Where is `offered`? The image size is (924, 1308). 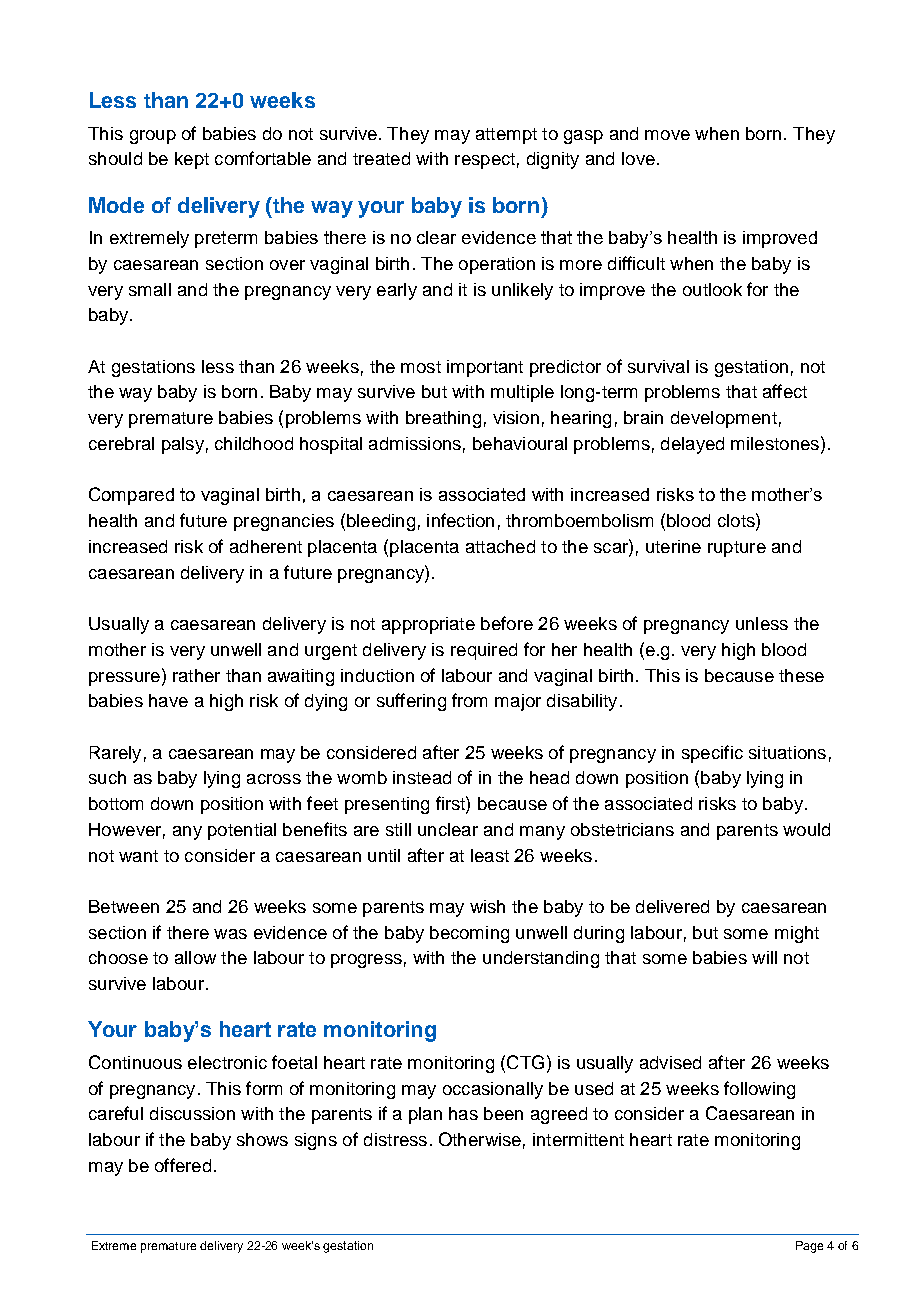 offered is located at coordinates (183, 1165).
